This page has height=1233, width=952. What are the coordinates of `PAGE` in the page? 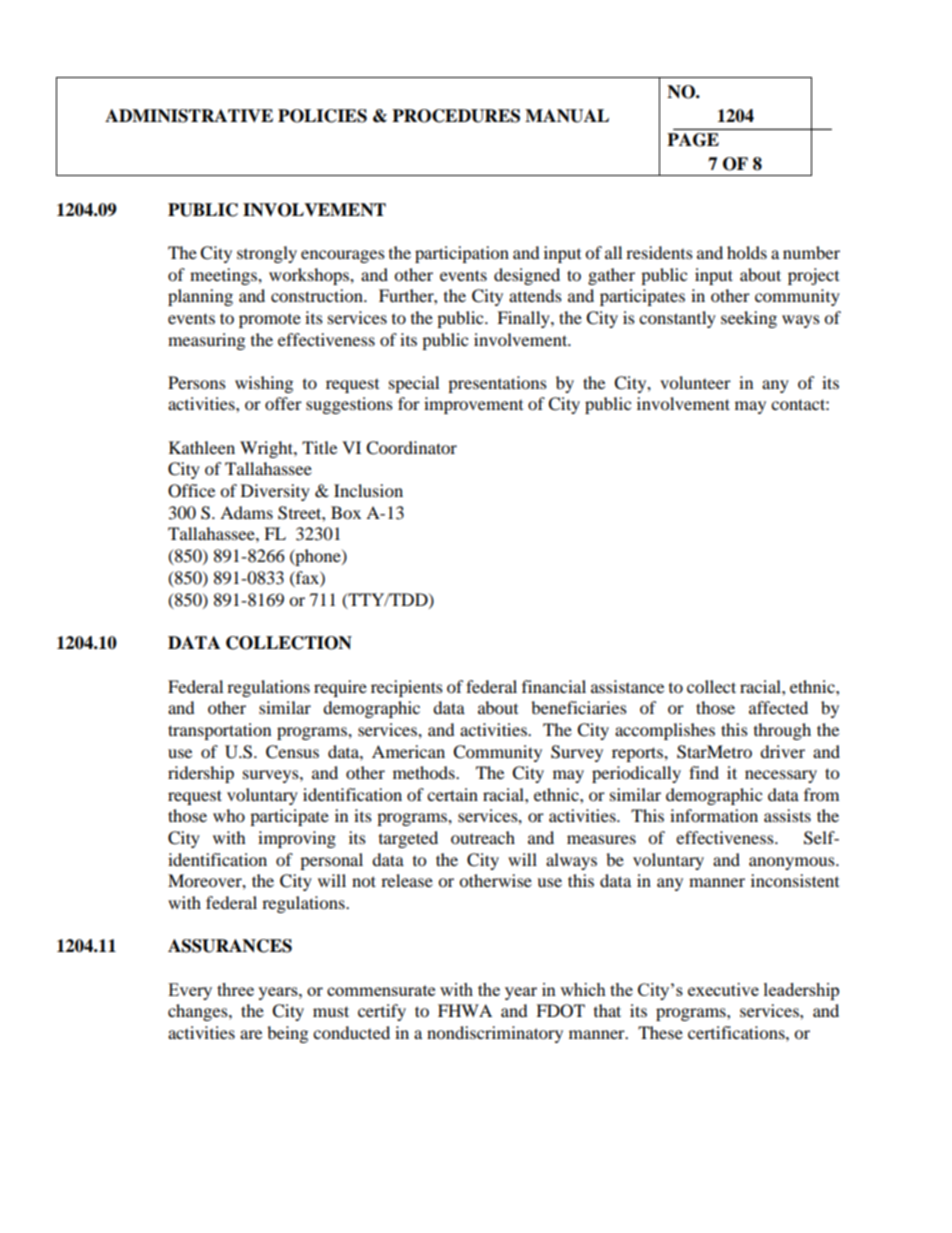 It's located at (693, 140).
